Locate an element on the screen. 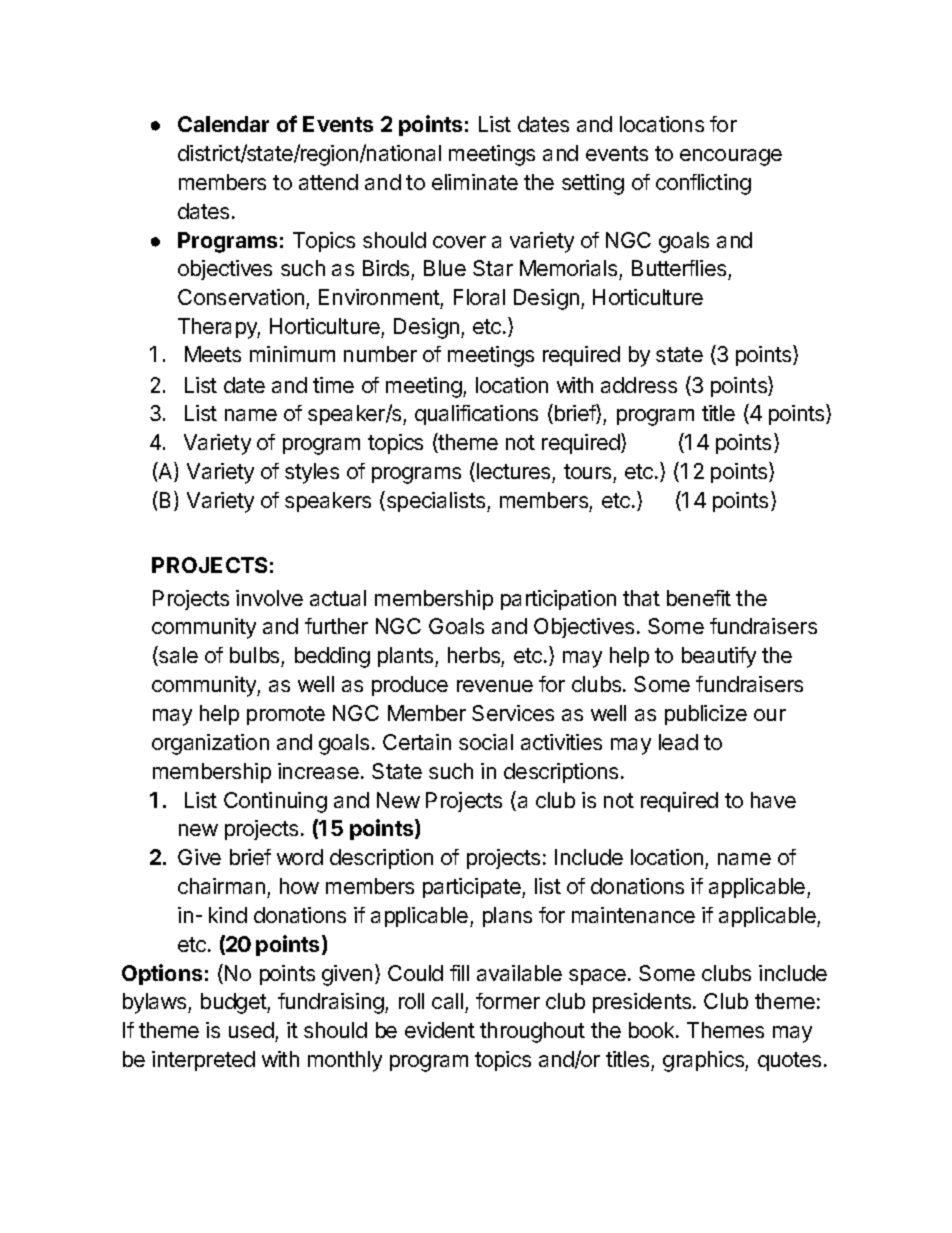 This screenshot has height=1233, width=952. book is located at coordinates (653, 1030).
